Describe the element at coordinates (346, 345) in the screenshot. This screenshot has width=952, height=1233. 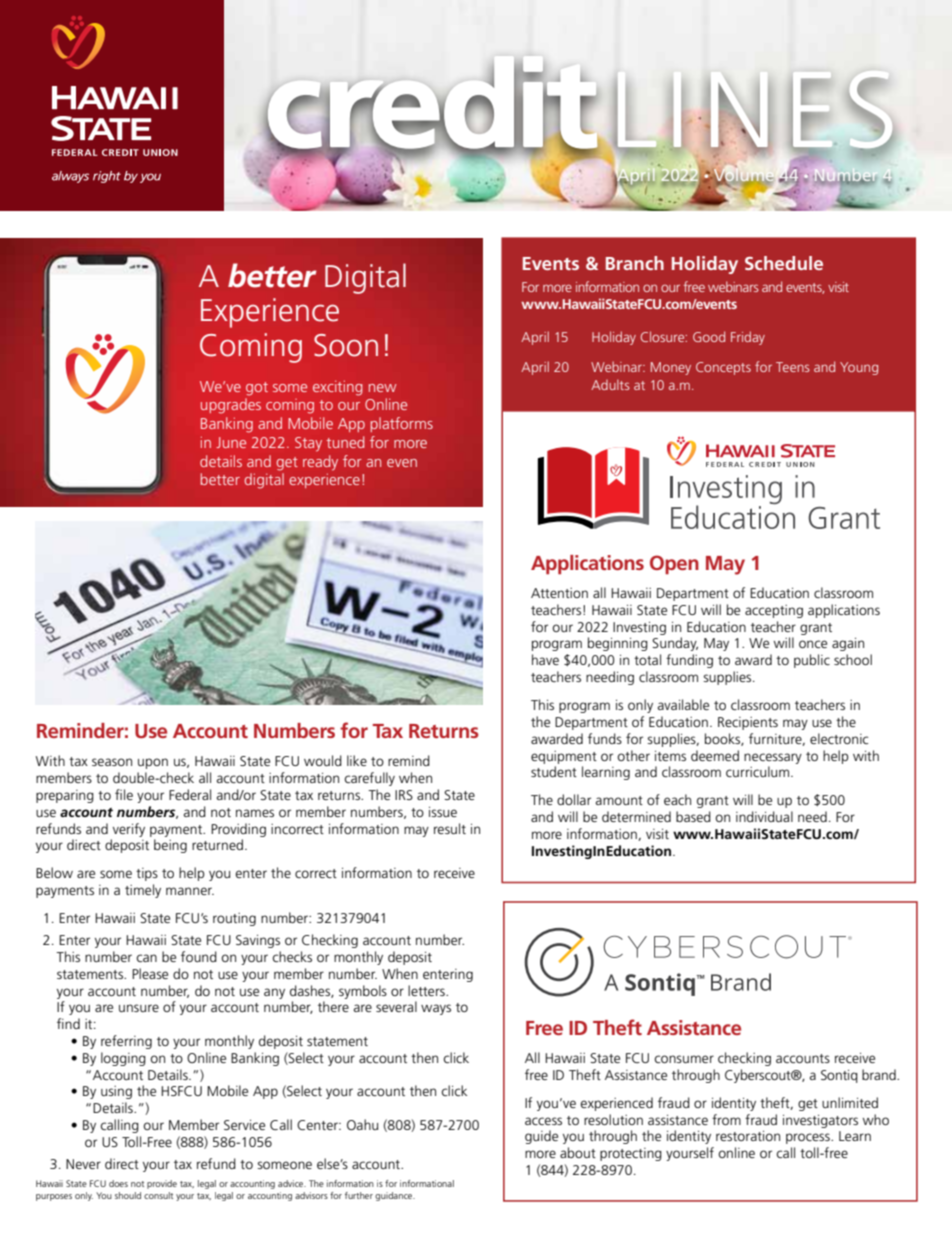
I see `Soon` at that location.
